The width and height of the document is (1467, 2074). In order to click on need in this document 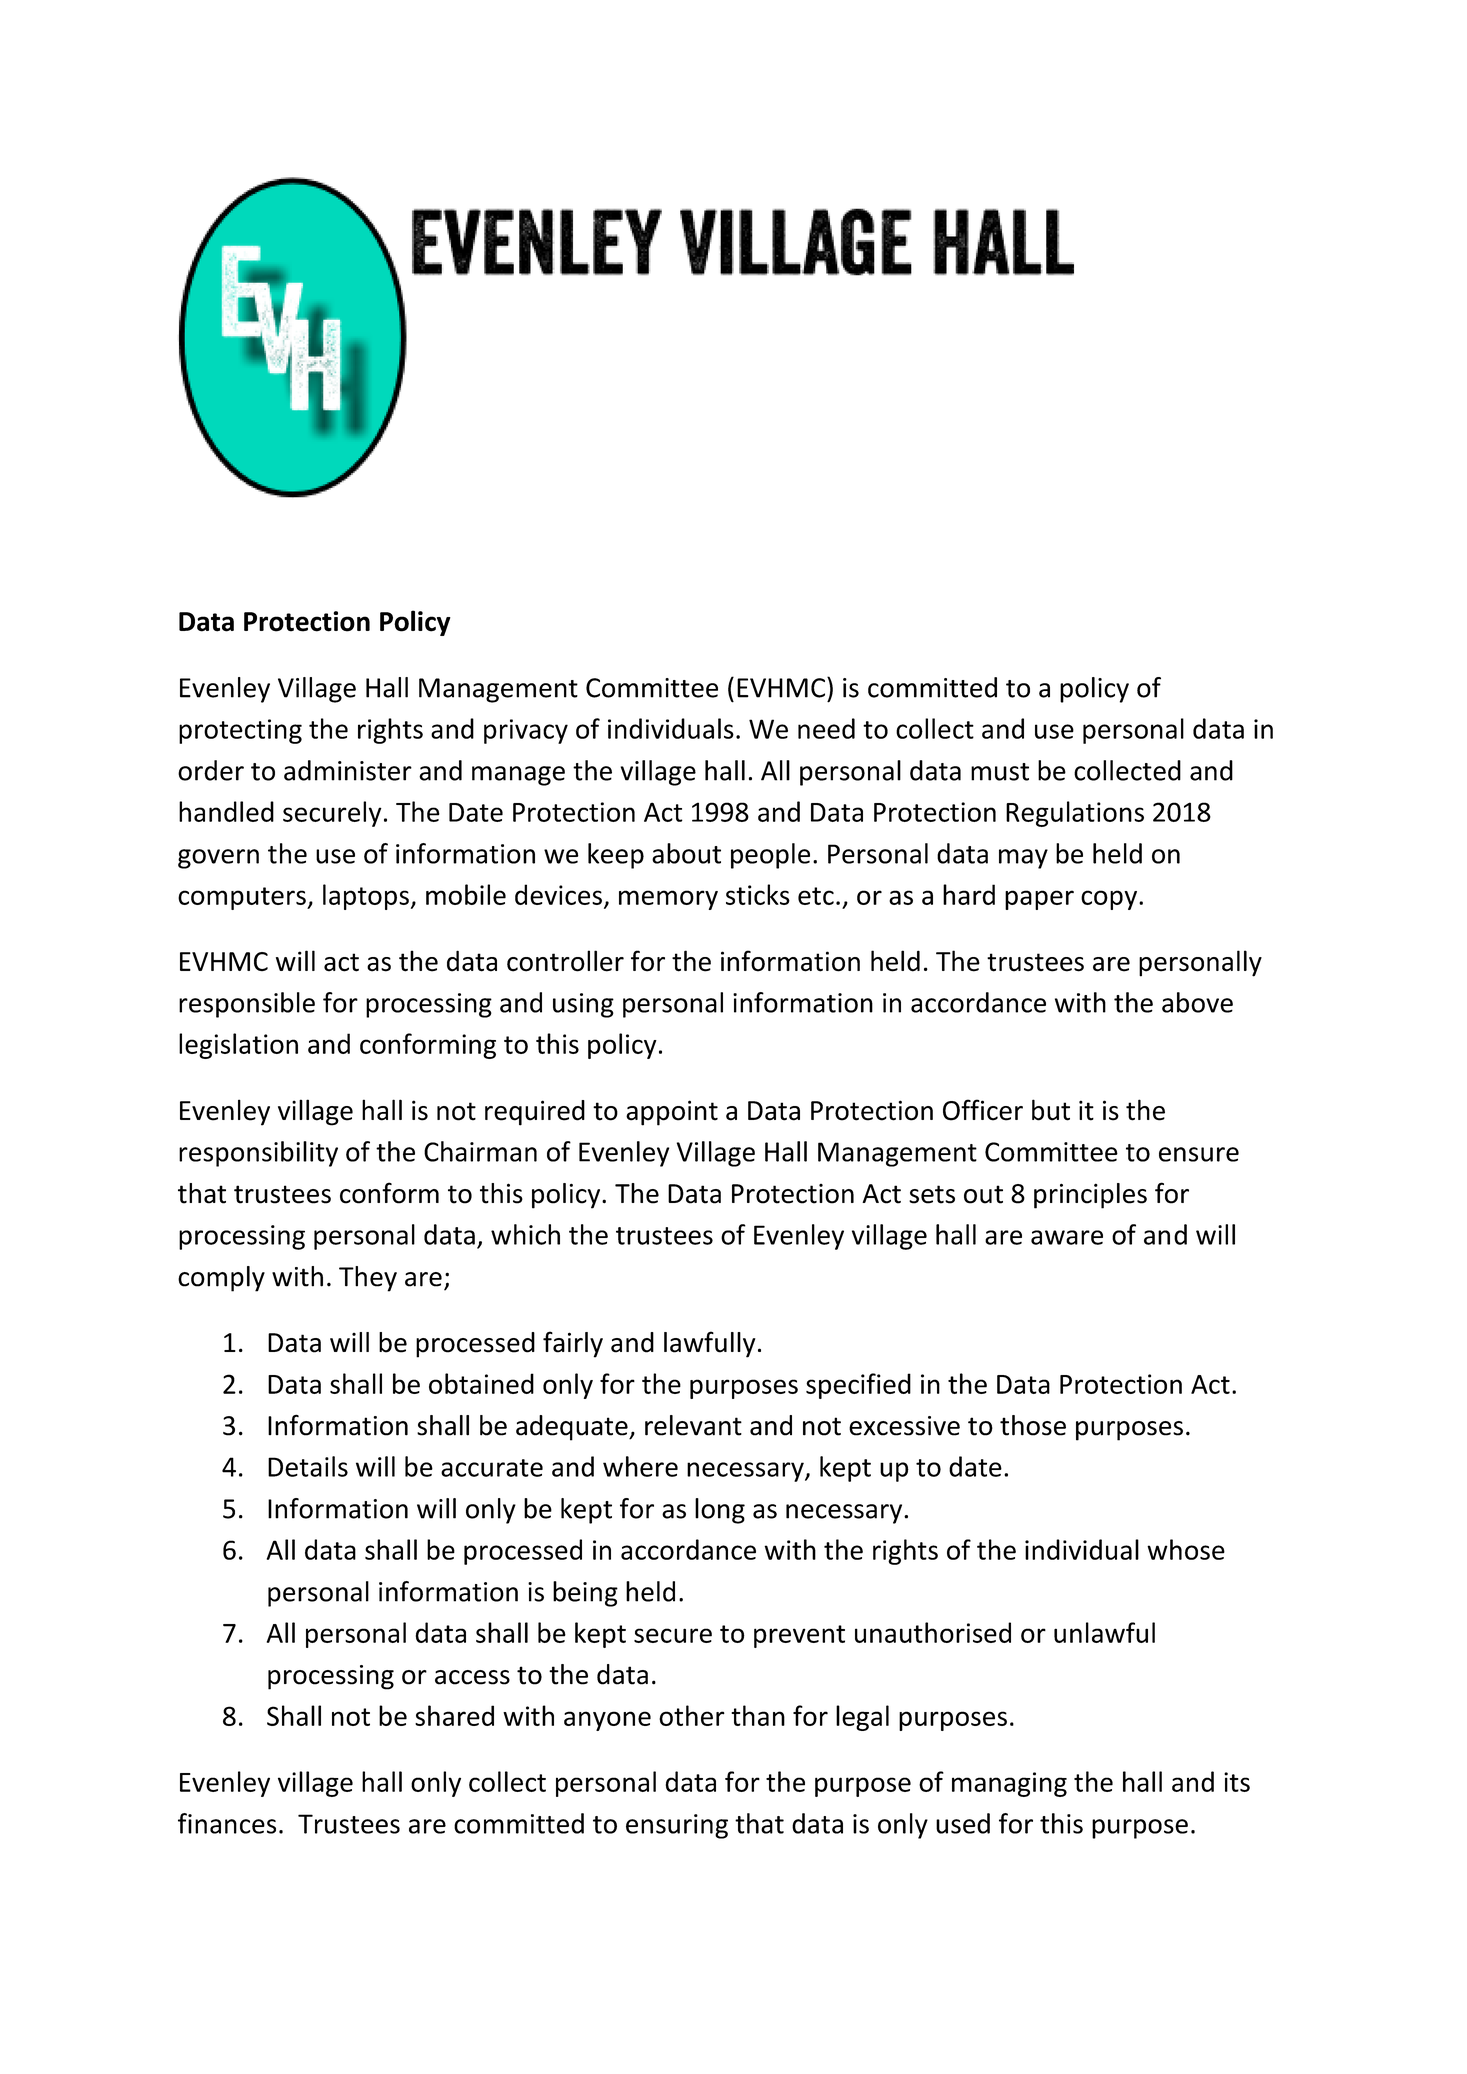, I will do `click(826, 728)`.
